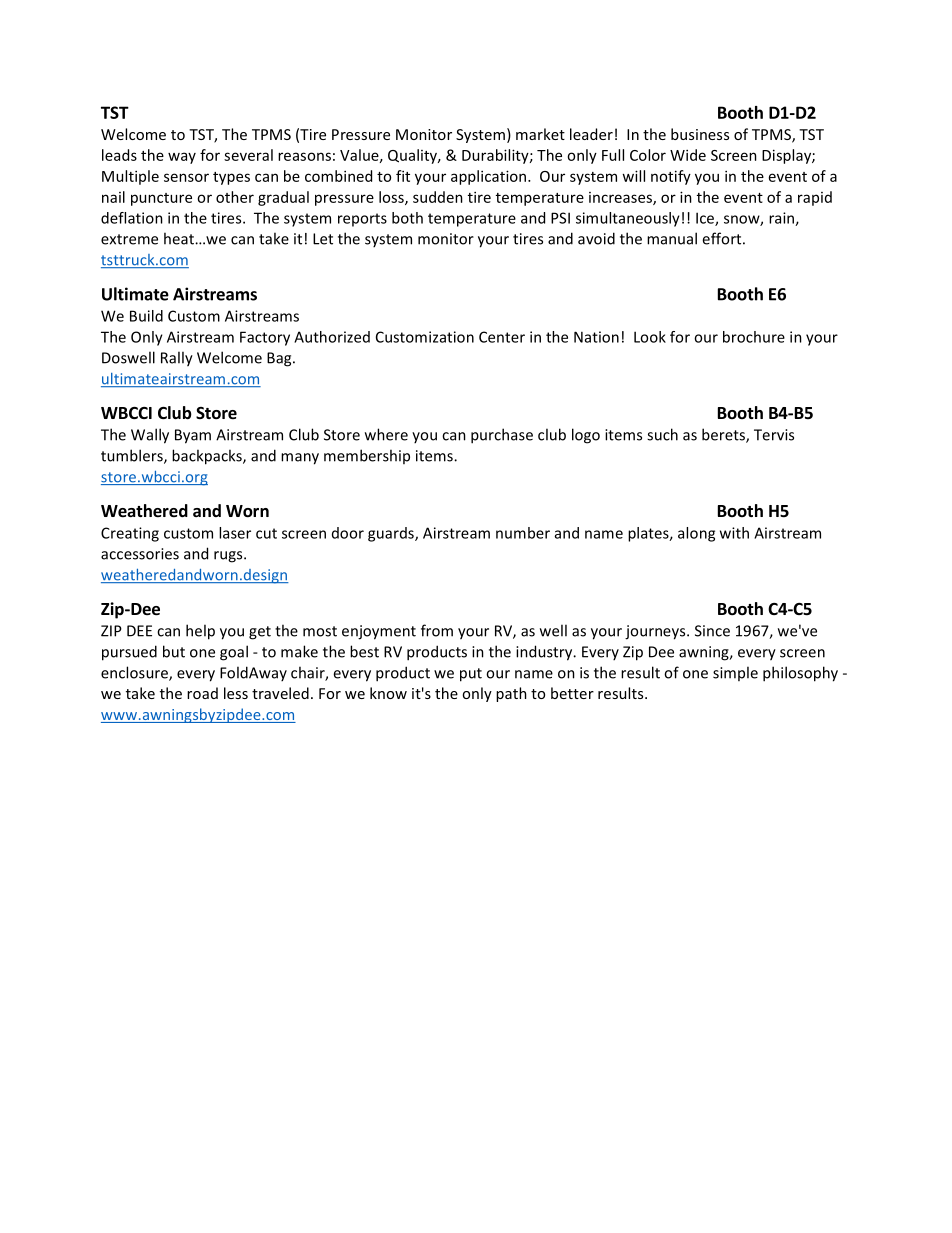  Describe the element at coordinates (150, 436) in the screenshot. I see `Wally` at that location.
